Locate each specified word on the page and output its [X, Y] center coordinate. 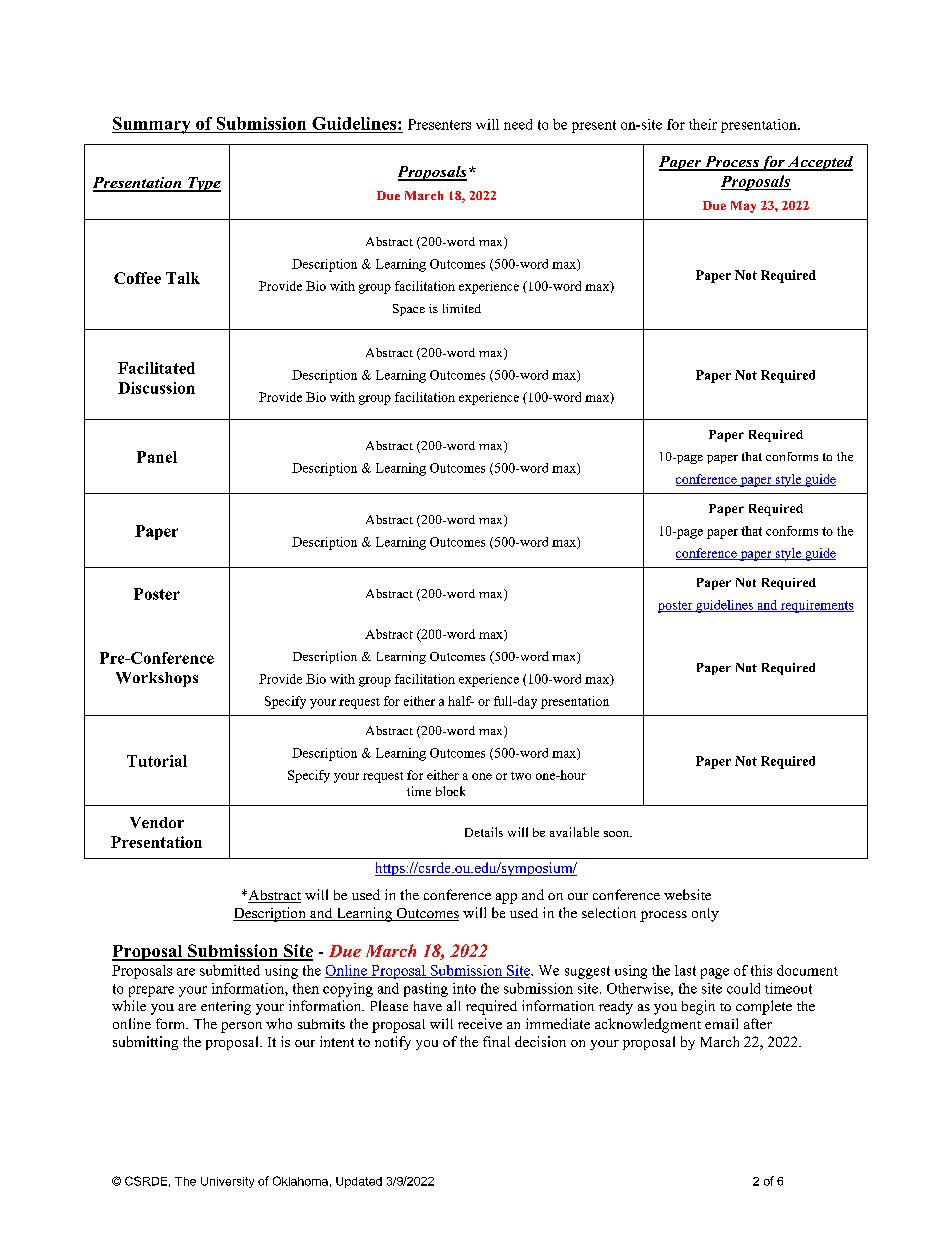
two [521, 776]
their [703, 124]
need [518, 124]
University [227, 1182]
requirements [816, 606]
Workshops [157, 679]
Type [203, 184]
